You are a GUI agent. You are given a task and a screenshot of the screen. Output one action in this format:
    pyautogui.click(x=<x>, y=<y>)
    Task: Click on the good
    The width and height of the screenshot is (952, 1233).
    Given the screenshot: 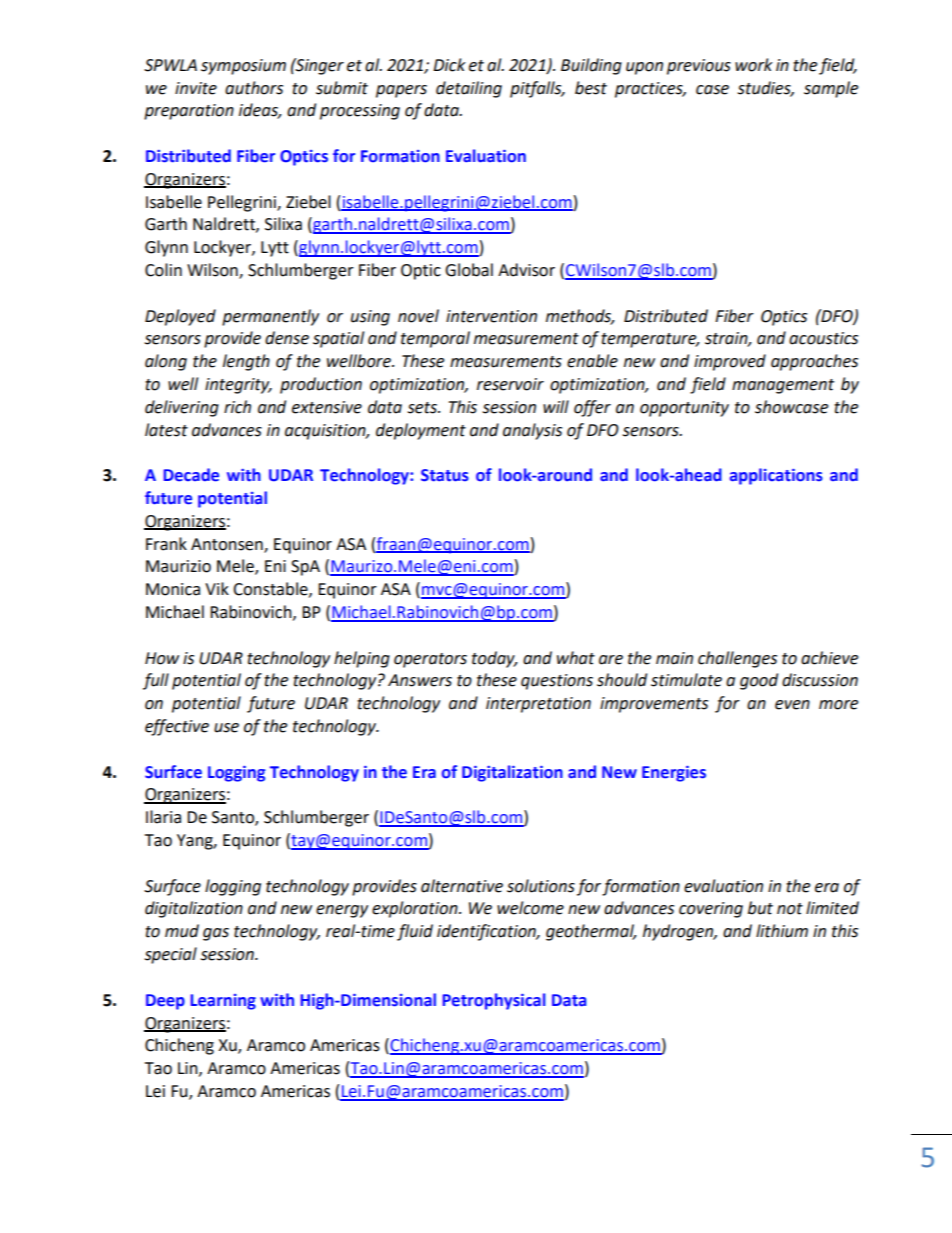 What is the action you would take?
    pyautogui.click(x=759, y=681)
